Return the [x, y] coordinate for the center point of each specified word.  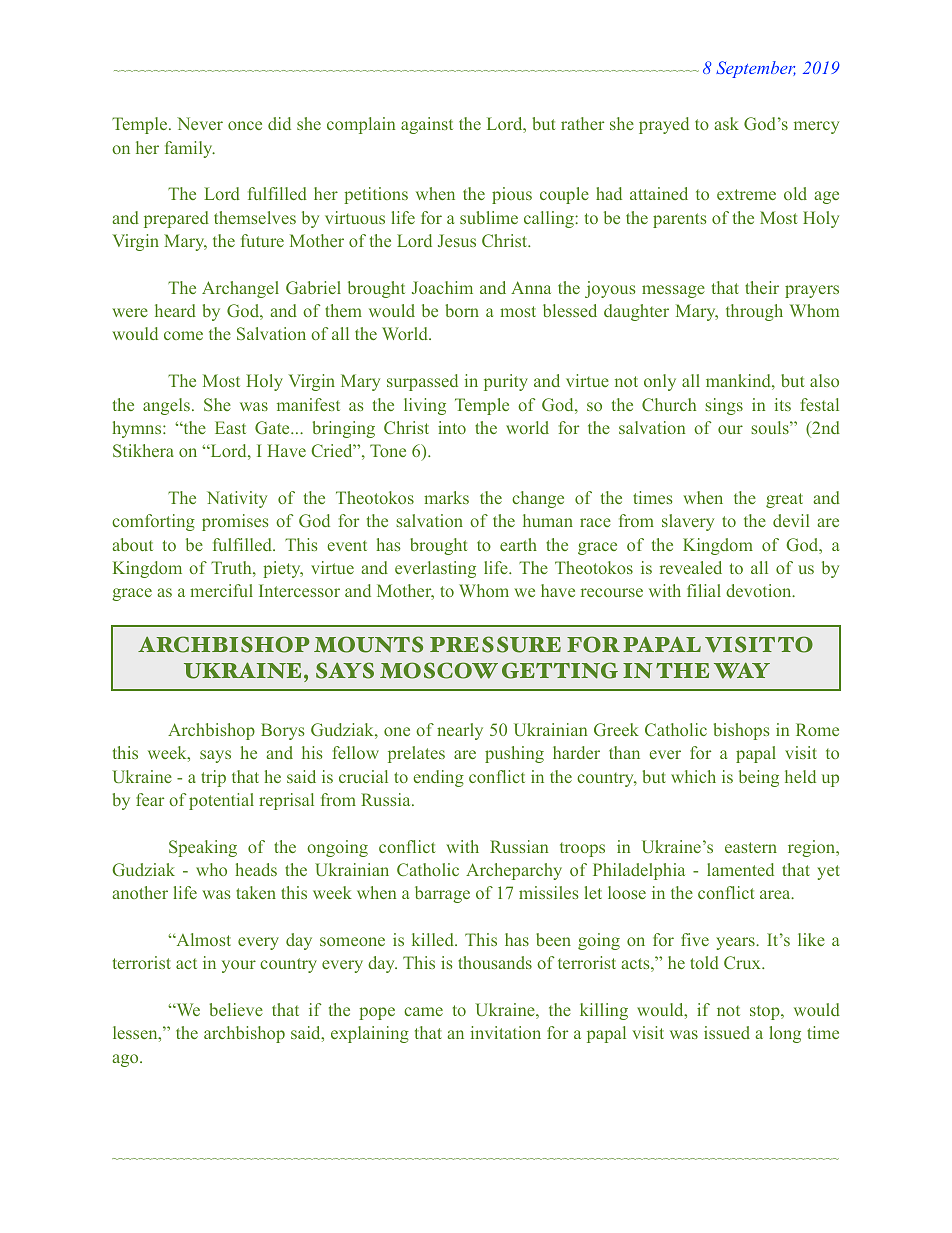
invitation [506, 1032]
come [183, 335]
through [754, 312]
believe [236, 1009]
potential [221, 801]
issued [727, 1032]
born [462, 310]
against [427, 125]
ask [727, 123]
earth [518, 544]
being [759, 778]
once [245, 125]
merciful [221, 590]
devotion [760, 590]
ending [438, 778]
